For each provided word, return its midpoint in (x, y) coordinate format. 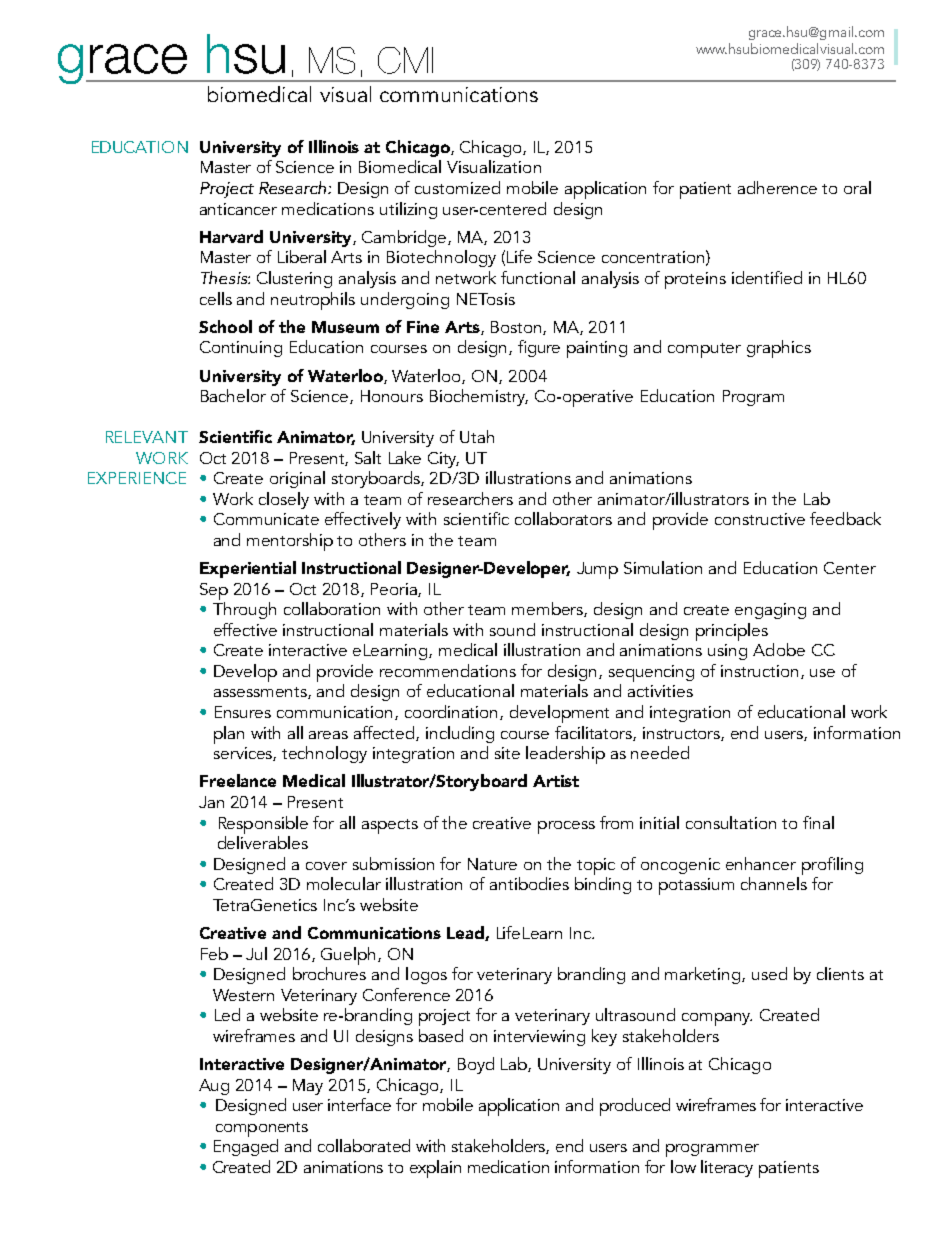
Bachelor (233, 395)
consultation (731, 822)
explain (435, 1169)
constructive (760, 519)
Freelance (238, 780)
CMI (405, 60)
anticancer (238, 209)
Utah (477, 436)
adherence (777, 187)
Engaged (246, 1147)
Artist (556, 781)
